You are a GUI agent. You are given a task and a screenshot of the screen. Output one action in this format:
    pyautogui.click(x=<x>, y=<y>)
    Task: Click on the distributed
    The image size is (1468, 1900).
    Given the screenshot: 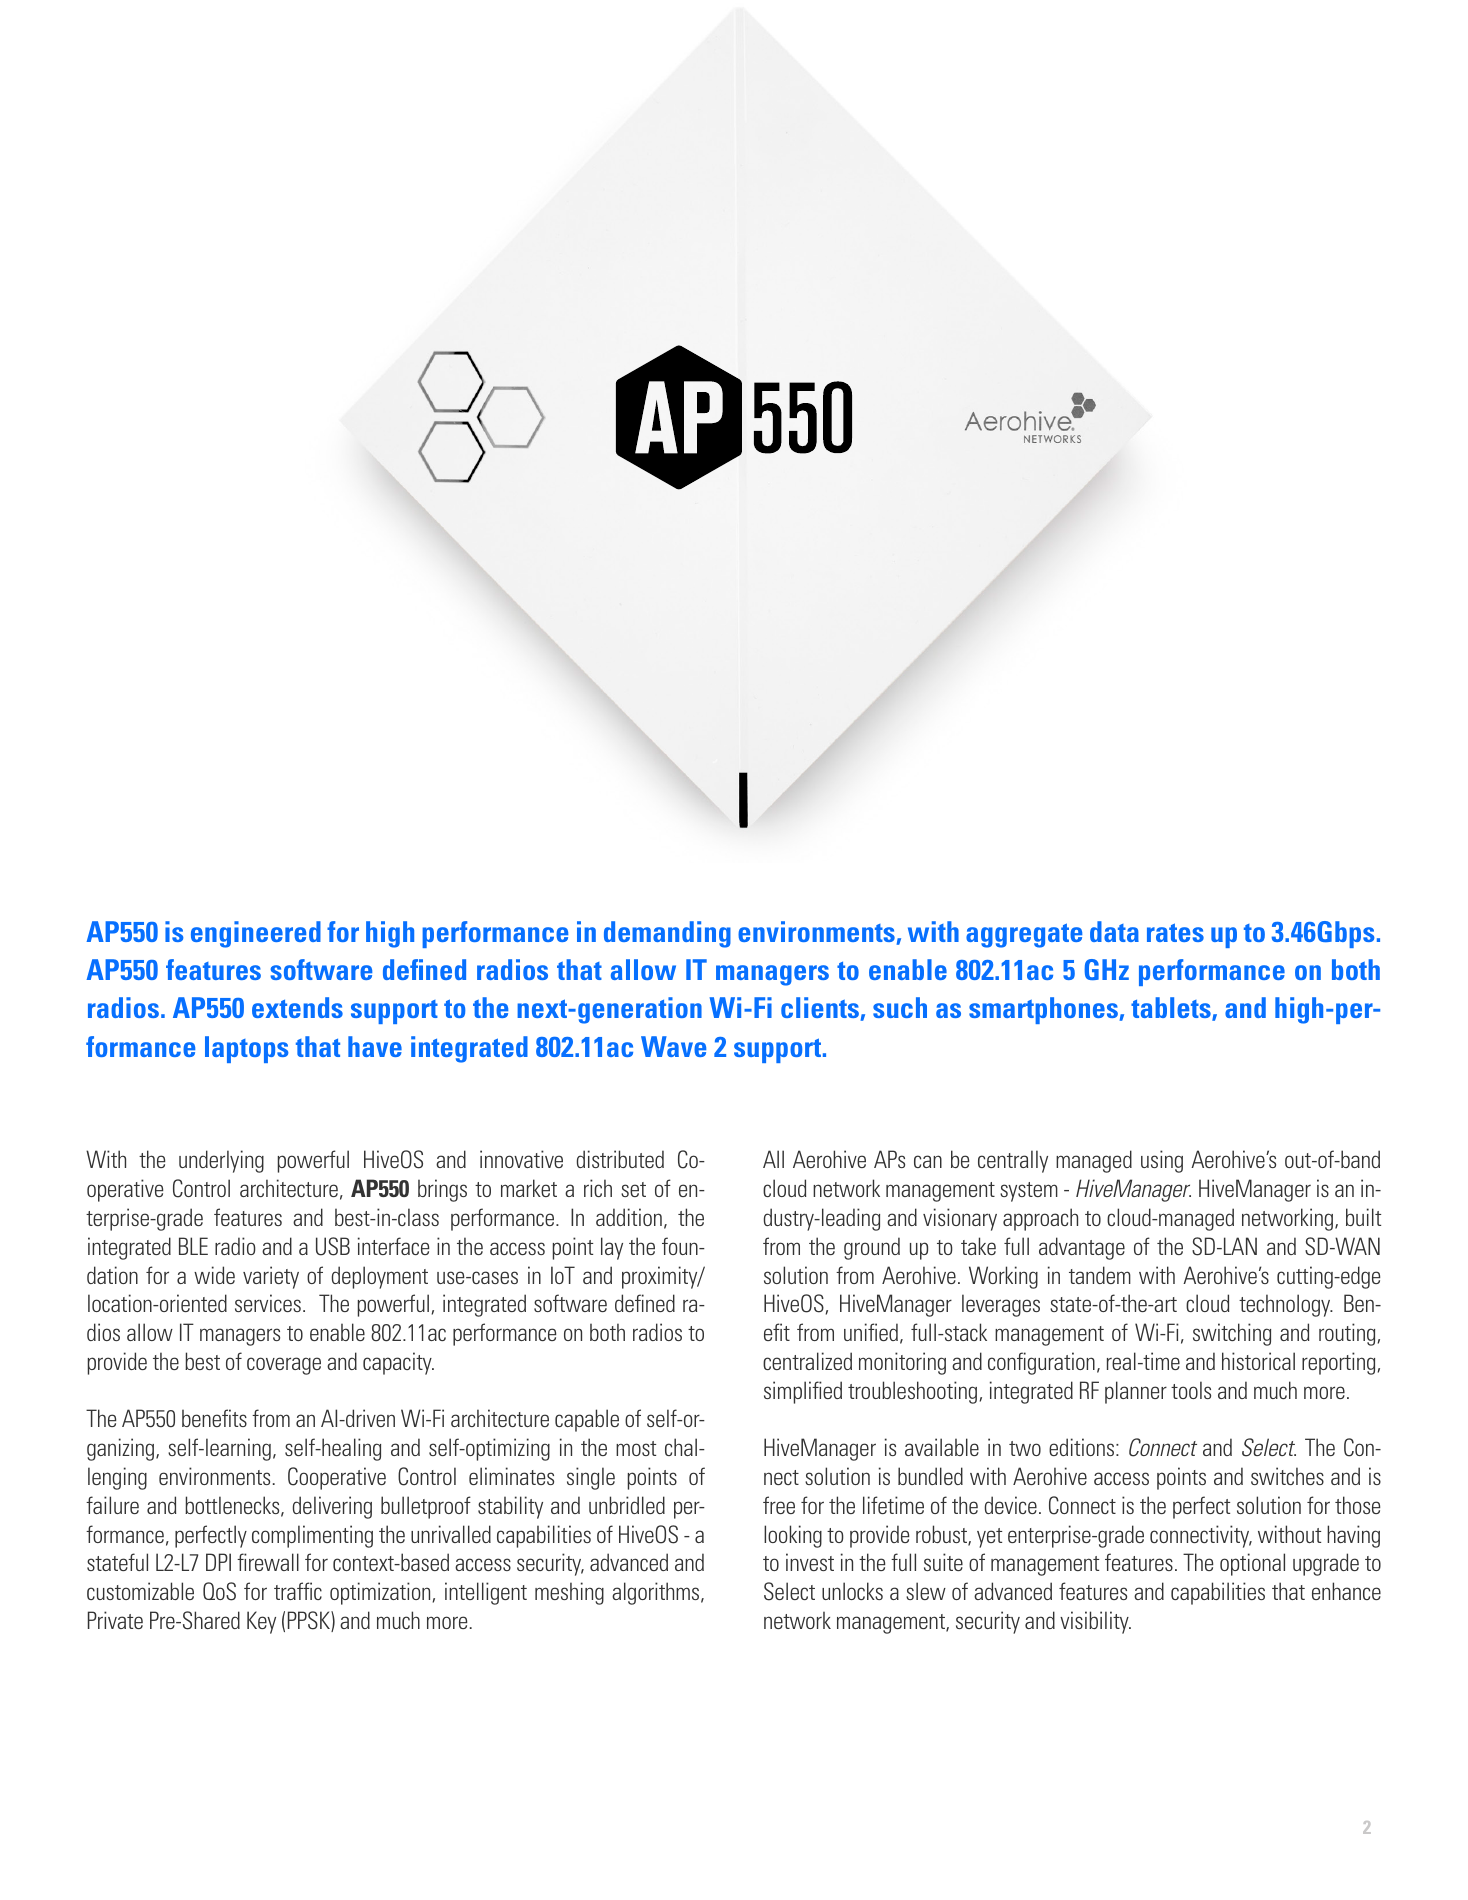 What is the action you would take?
    pyautogui.click(x=620, y=1159)
